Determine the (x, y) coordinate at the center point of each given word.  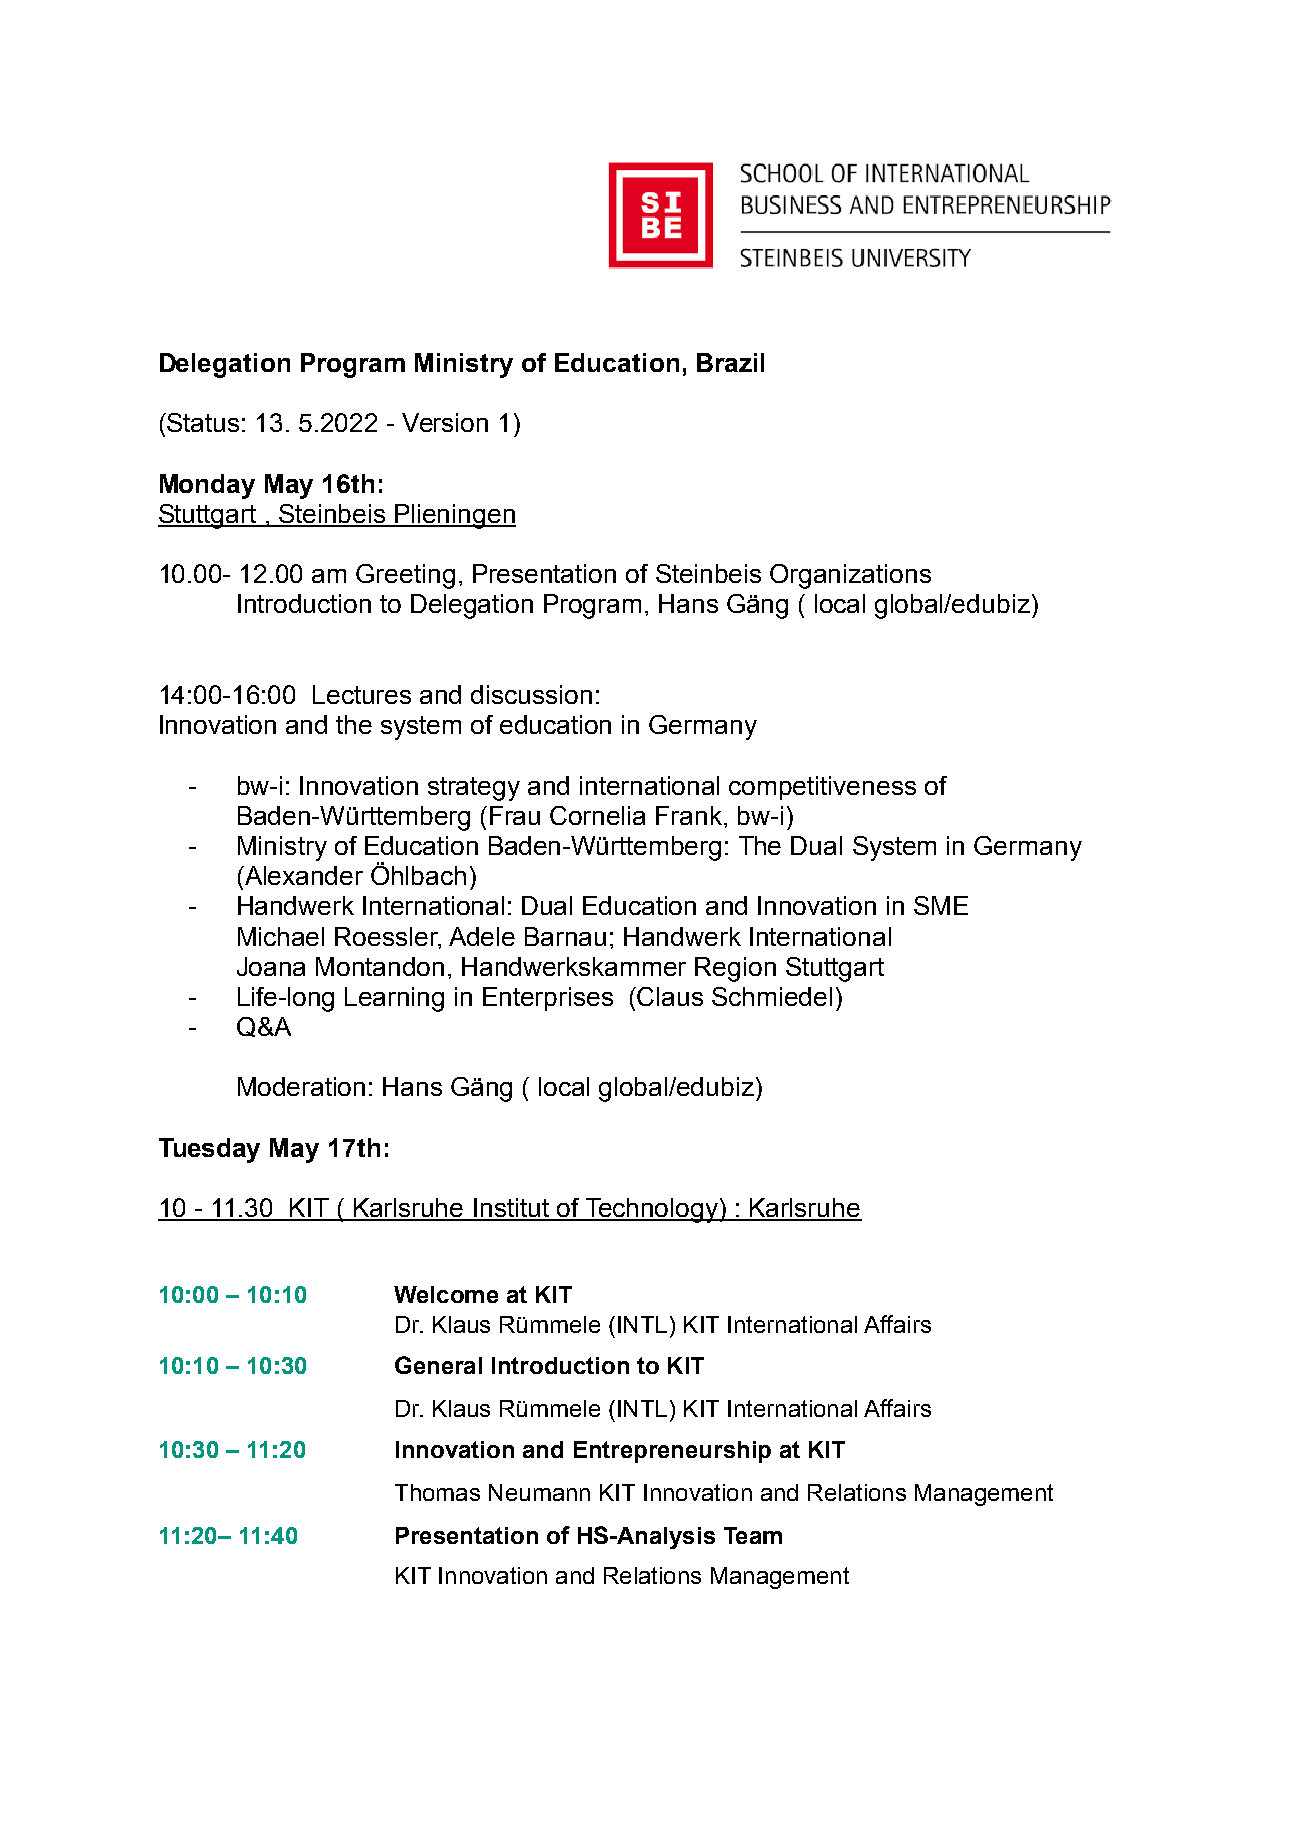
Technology (651, 1210)
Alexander (303, 875)
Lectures (362, 694)
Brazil (730, 362)
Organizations (850, 576)
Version (445, 422)
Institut (511, 1209)
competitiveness (822, 788)
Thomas (437, 1492)
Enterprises (548, 999)
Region (735, 969)
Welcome (446, 1294)
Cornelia (597, 815)
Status (202, 422)
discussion (531, 694)
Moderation (301, 1086)
